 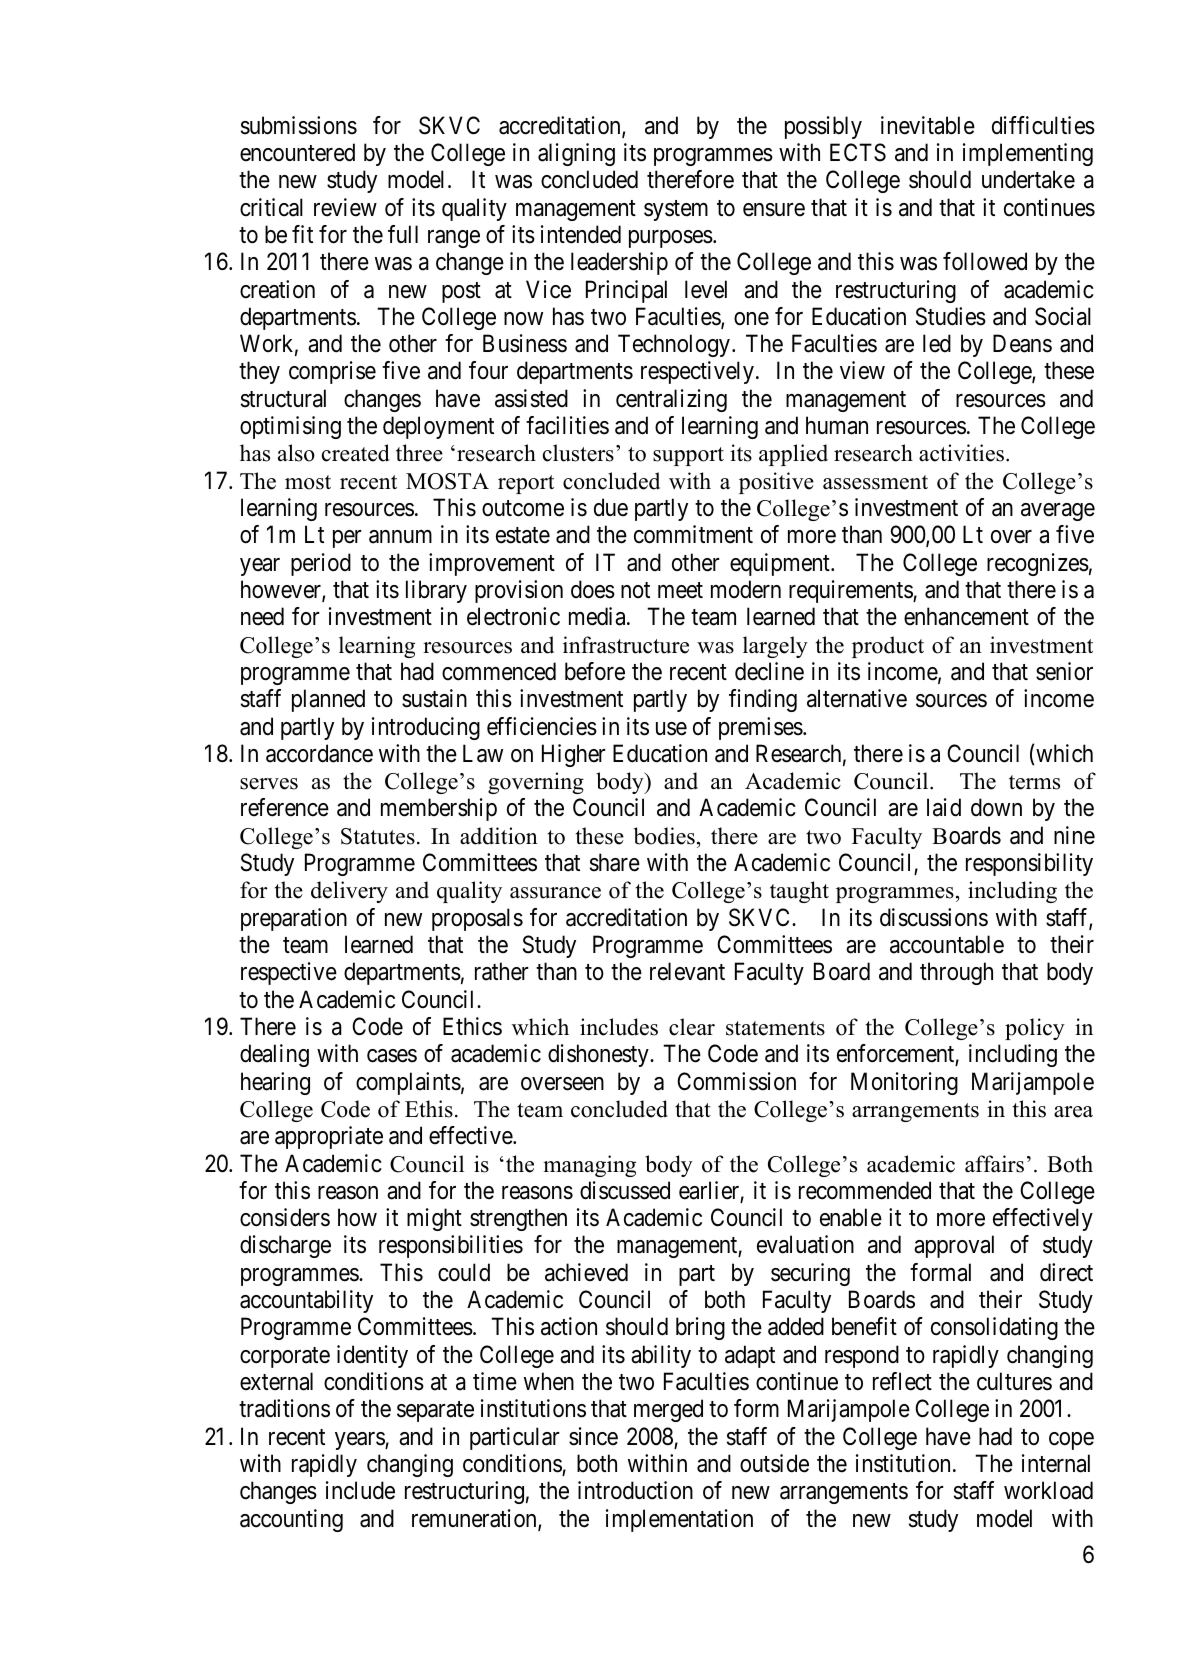 What do you see at coordinates (1056, 1463) in the page?
I see `internal` at bounding box center [1056, 1463].
